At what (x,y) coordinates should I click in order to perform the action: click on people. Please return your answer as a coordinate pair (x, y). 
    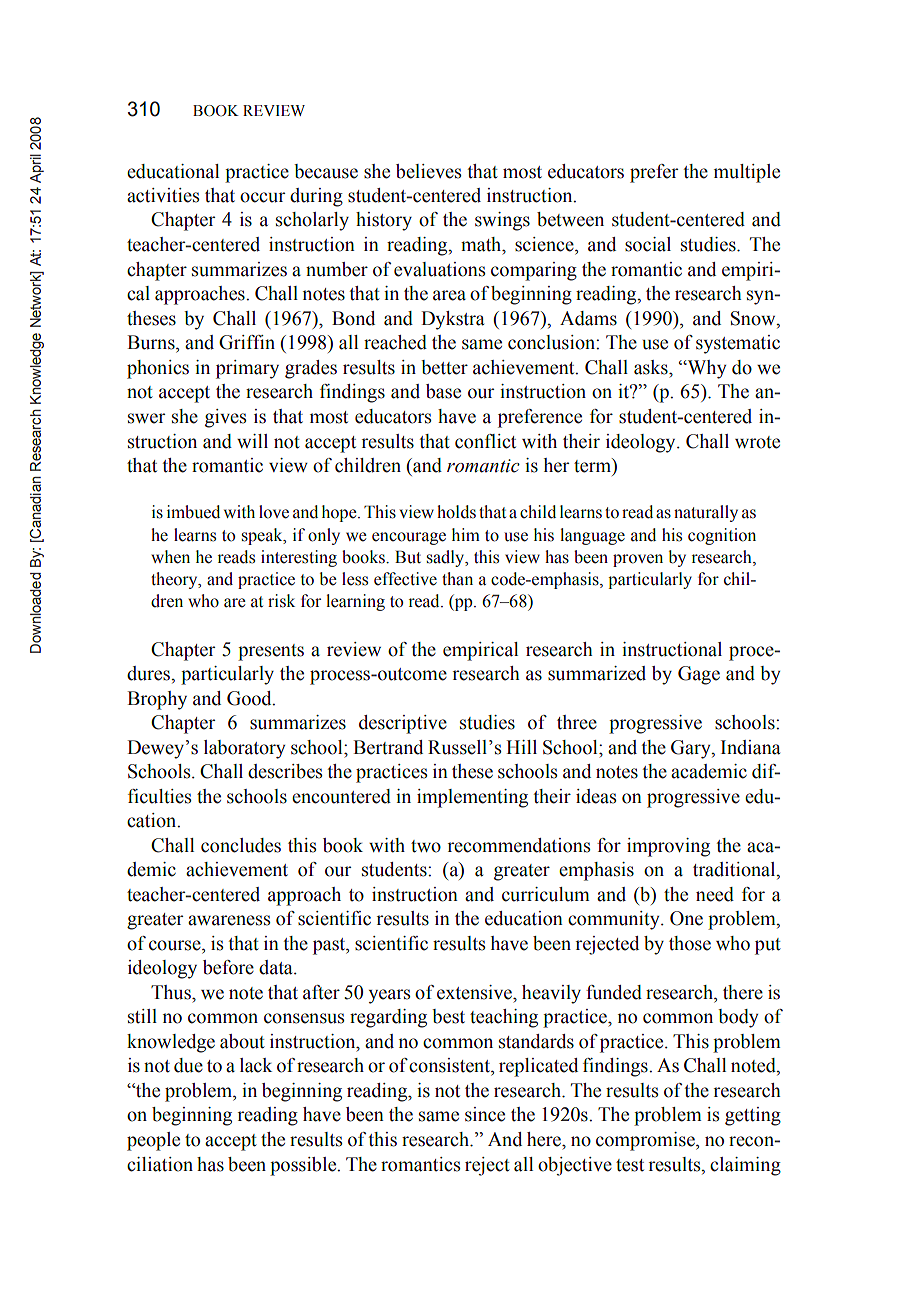
    Looking at the image, I should click on (153, 1141).
